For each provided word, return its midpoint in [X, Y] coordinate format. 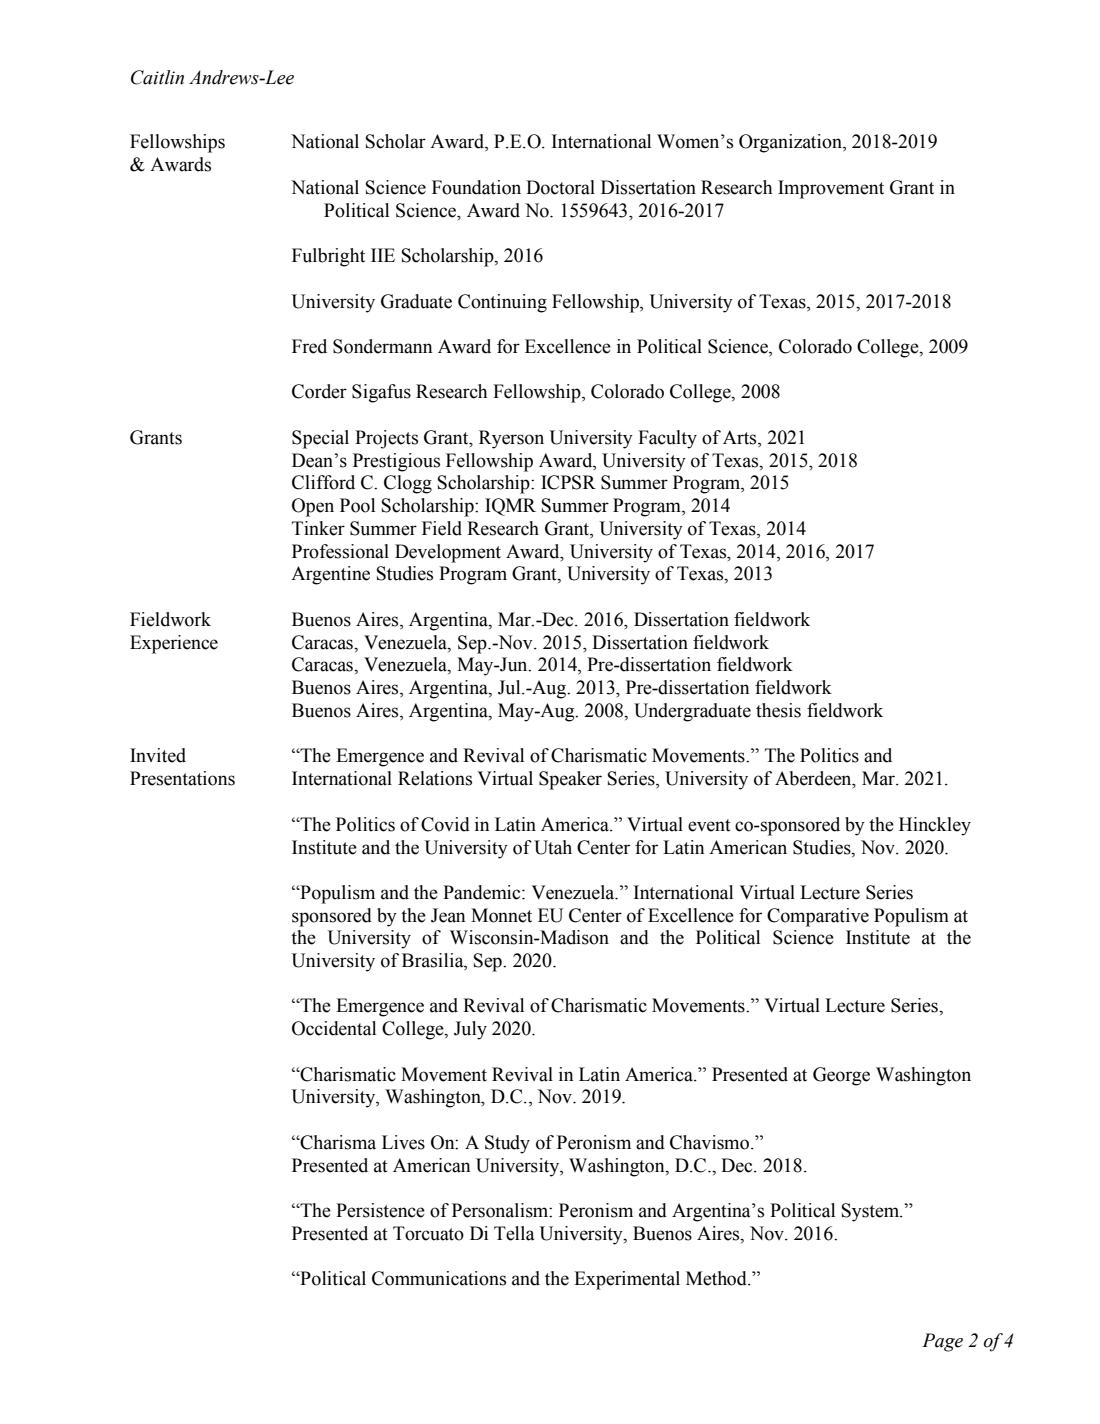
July [470, 1030]
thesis [778, 710]
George [841, 1076]
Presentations [182, 778]
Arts [741, 438]
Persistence [380, 1210]
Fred [309, 346]
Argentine [330, 575]
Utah [553, 847]
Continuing [502, 303]
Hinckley [935, 826]
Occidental [334, 1028]
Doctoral [560, 187]
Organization [791, 143]
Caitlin [157, 77]
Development [448, 553]
